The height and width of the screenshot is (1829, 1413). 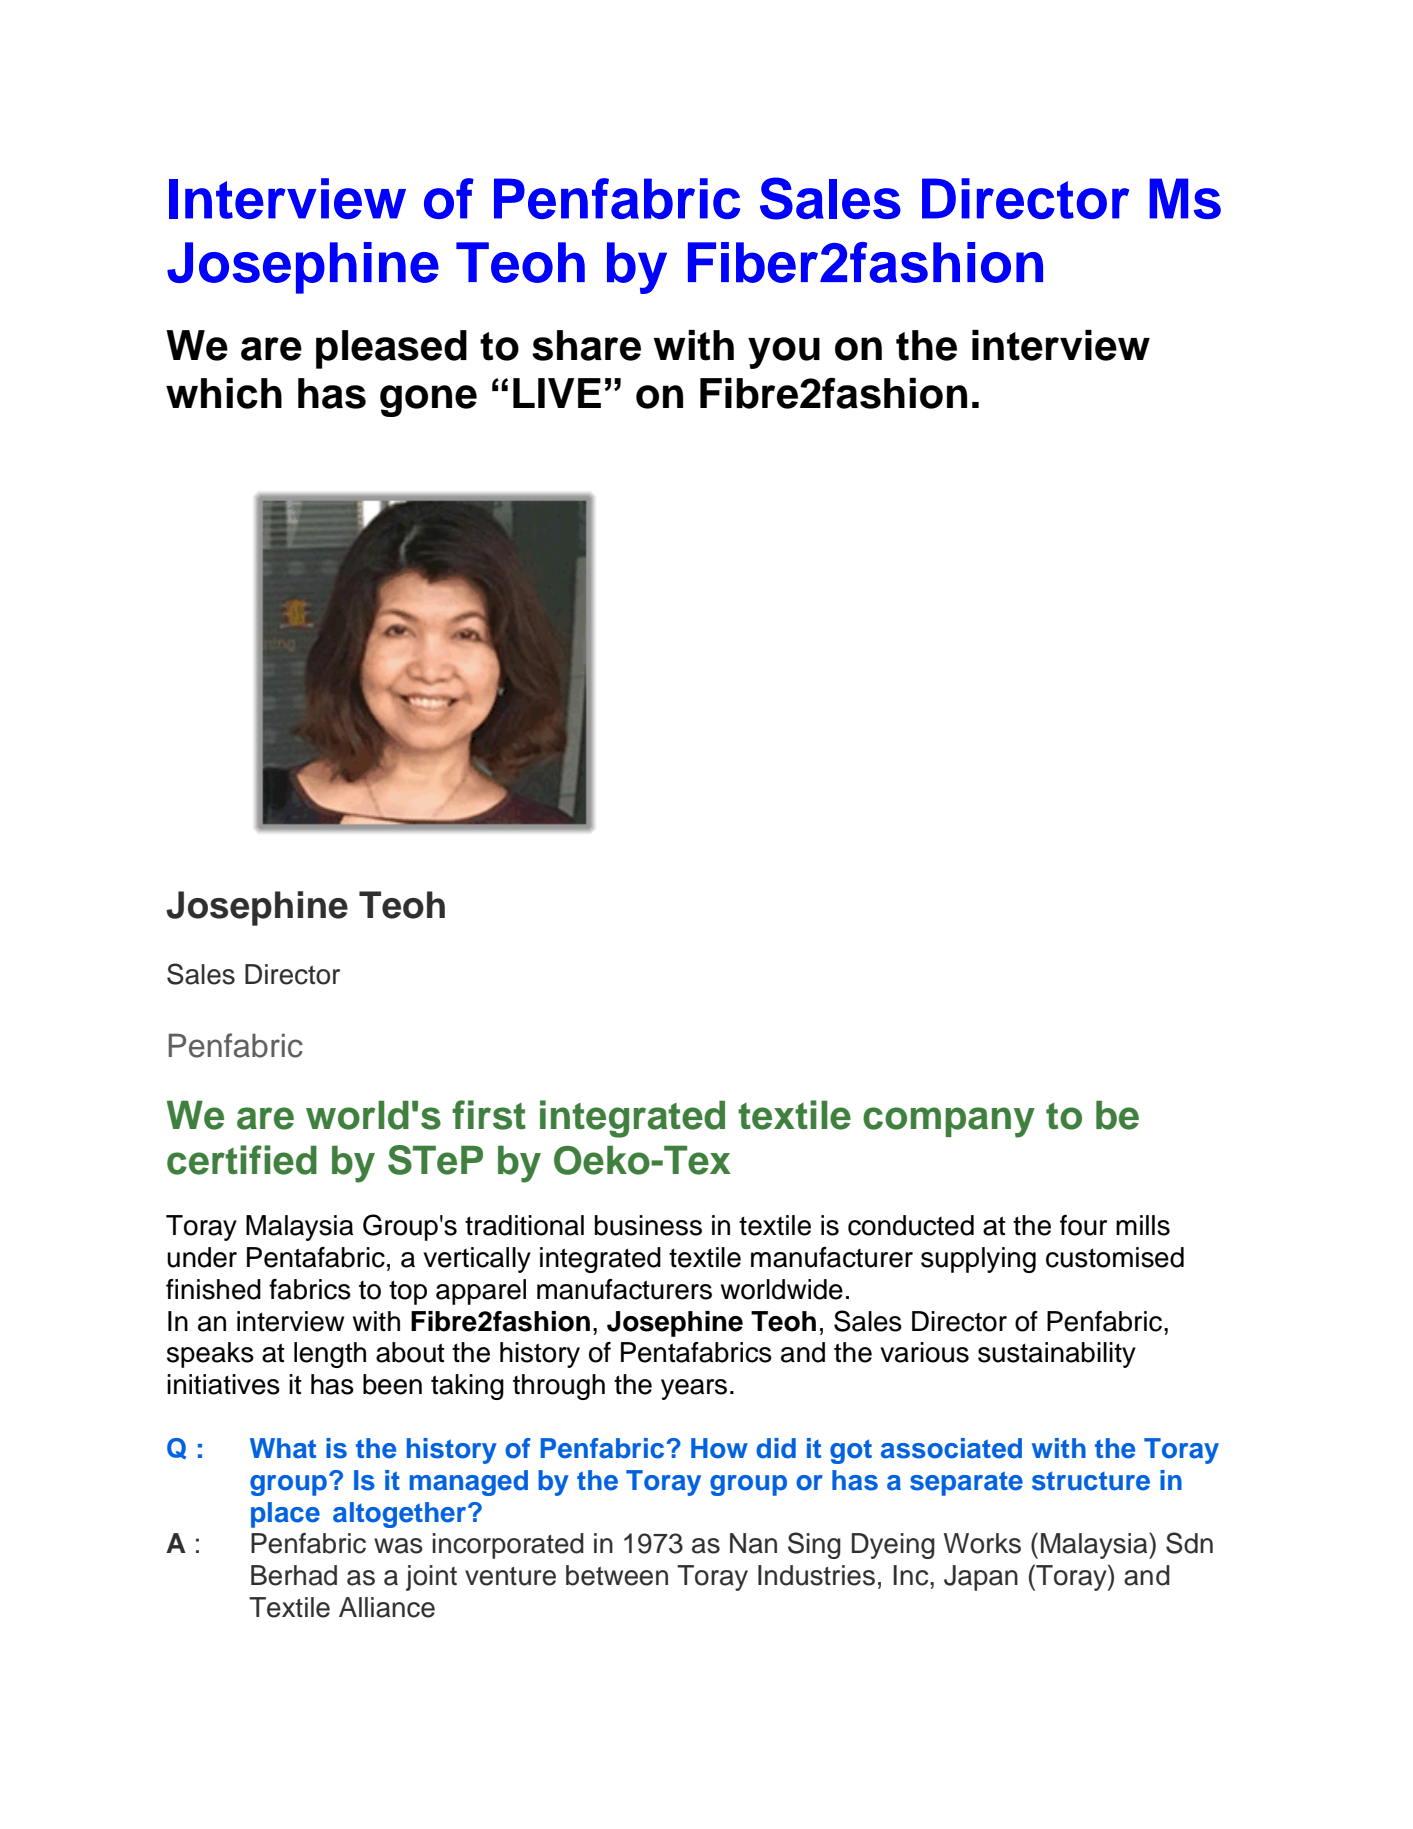 I want to click on Berhad, so click(x=294, y=1575).
